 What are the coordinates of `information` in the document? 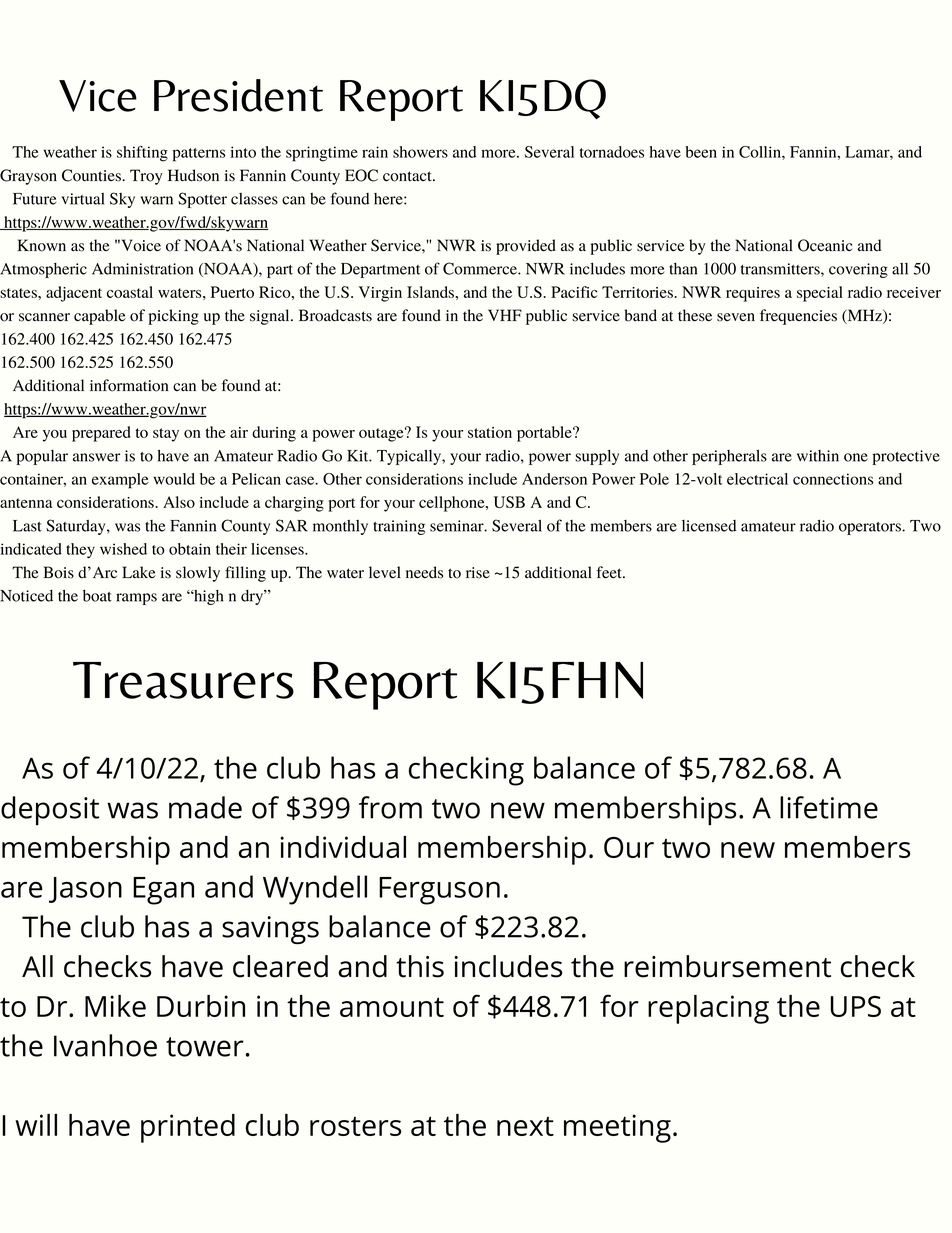 It's located at (129, 385).
